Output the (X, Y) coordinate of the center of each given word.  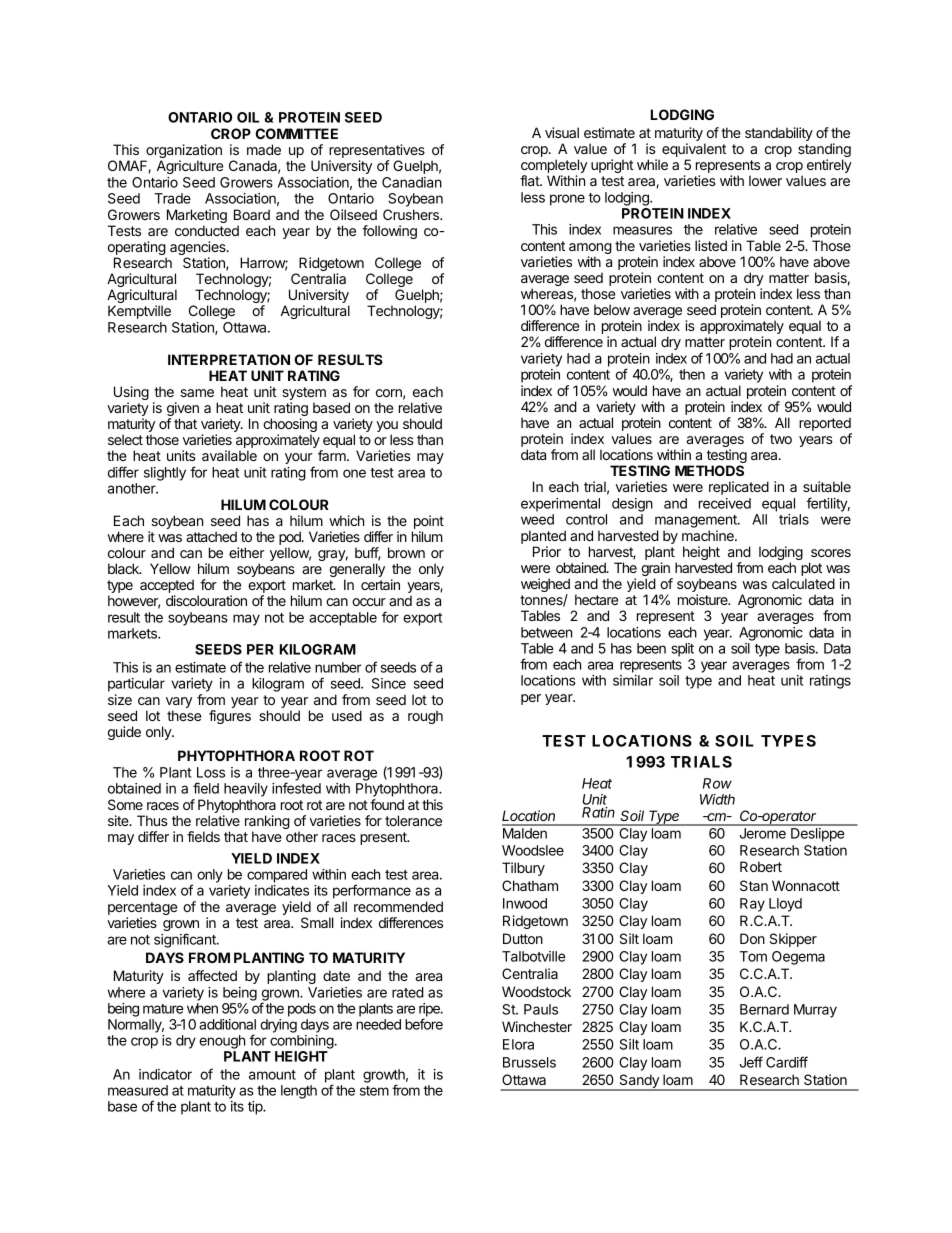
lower (765, 180)
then (692, 374)
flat (530, 180)
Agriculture (190, 167)
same (197, 393)
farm (333, 455)
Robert (761, 866)
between (546, 632)
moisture (704, 599)
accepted (167, 587)
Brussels (529, 1062)
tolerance (413, 820)
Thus (152, 820)
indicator (165, 1074)
